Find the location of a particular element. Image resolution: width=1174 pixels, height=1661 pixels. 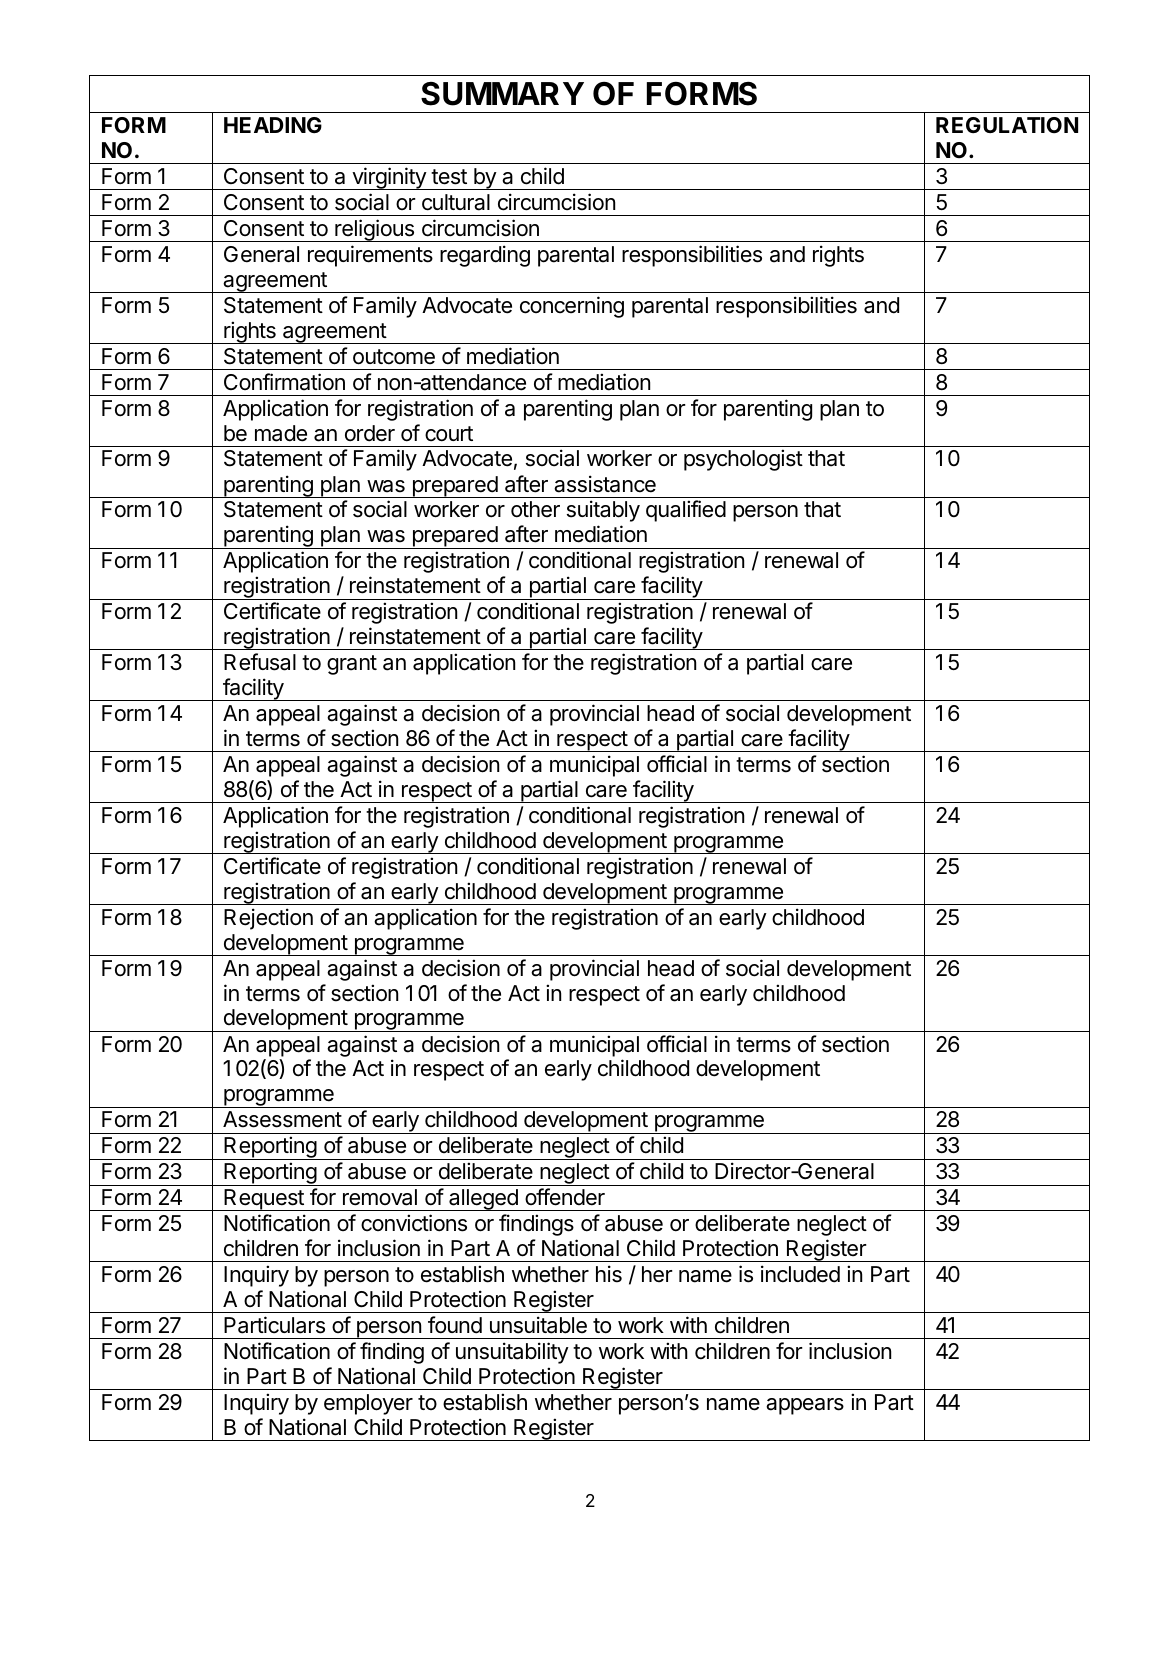

REGULATION is located at coordinates (1007, 125).
